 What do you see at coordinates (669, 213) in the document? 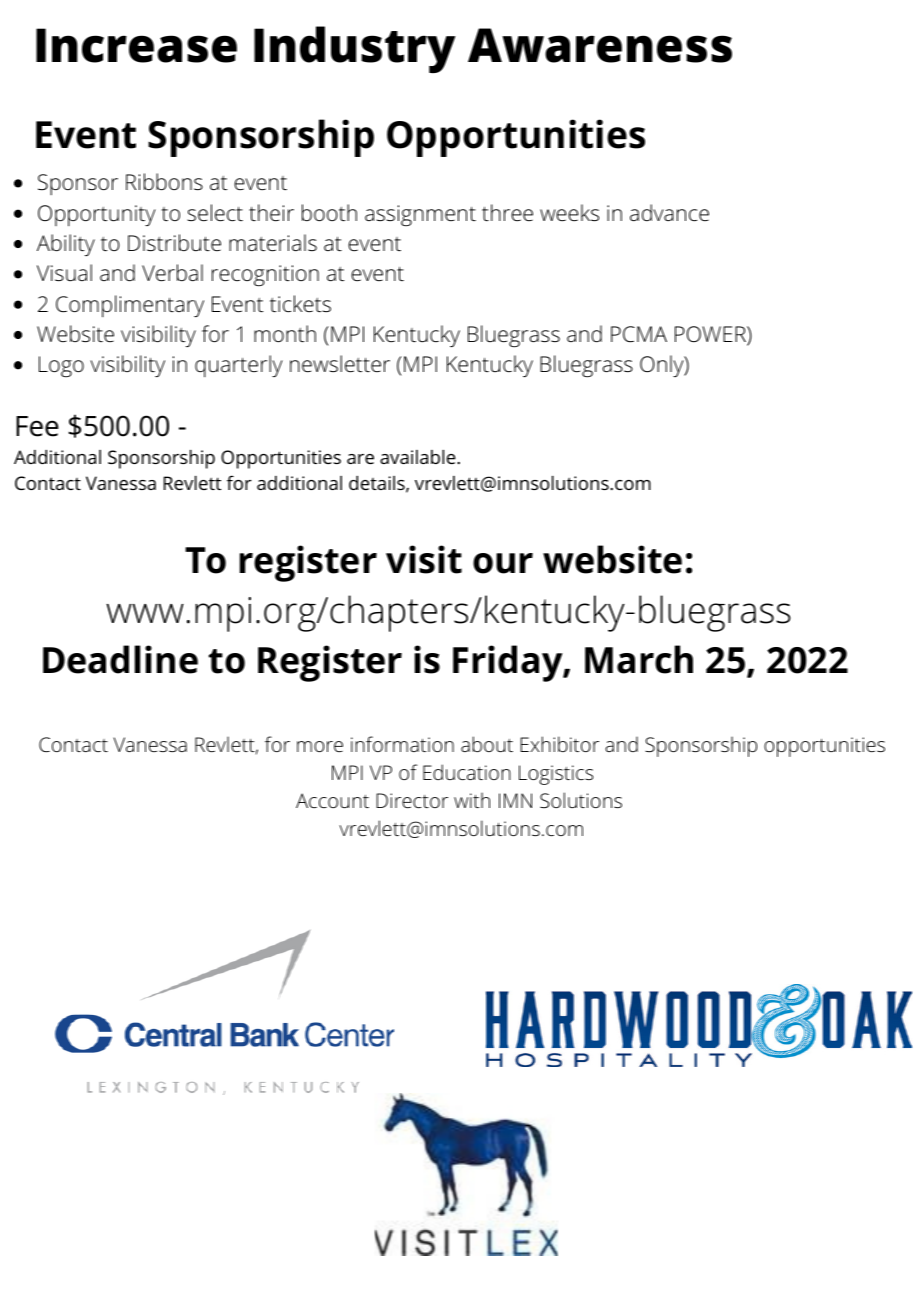
I see `advance` at bounding box center [669, 213].
